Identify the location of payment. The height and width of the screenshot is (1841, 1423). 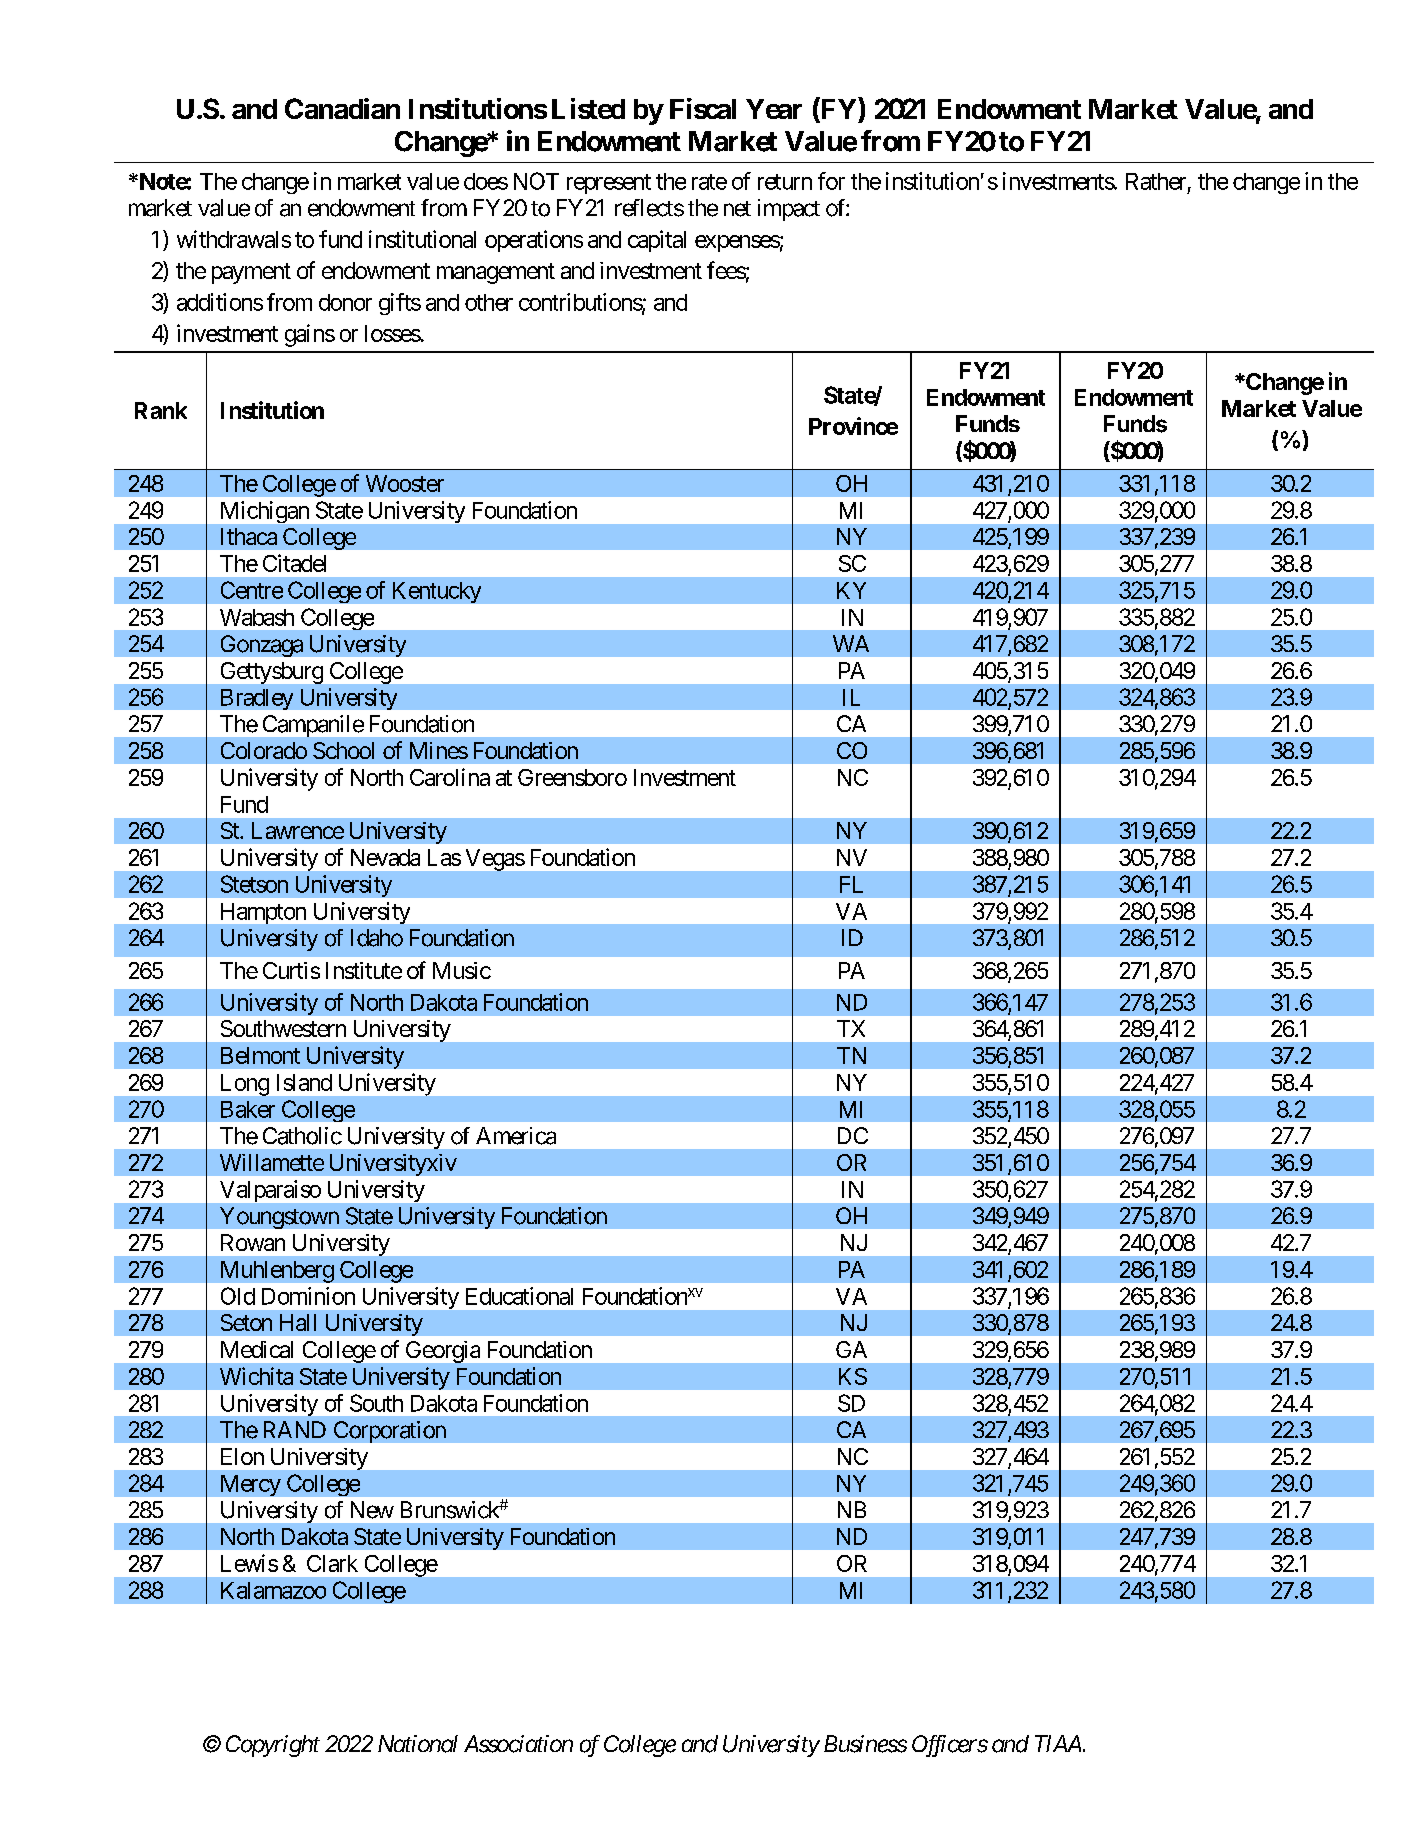
(251, 273).
